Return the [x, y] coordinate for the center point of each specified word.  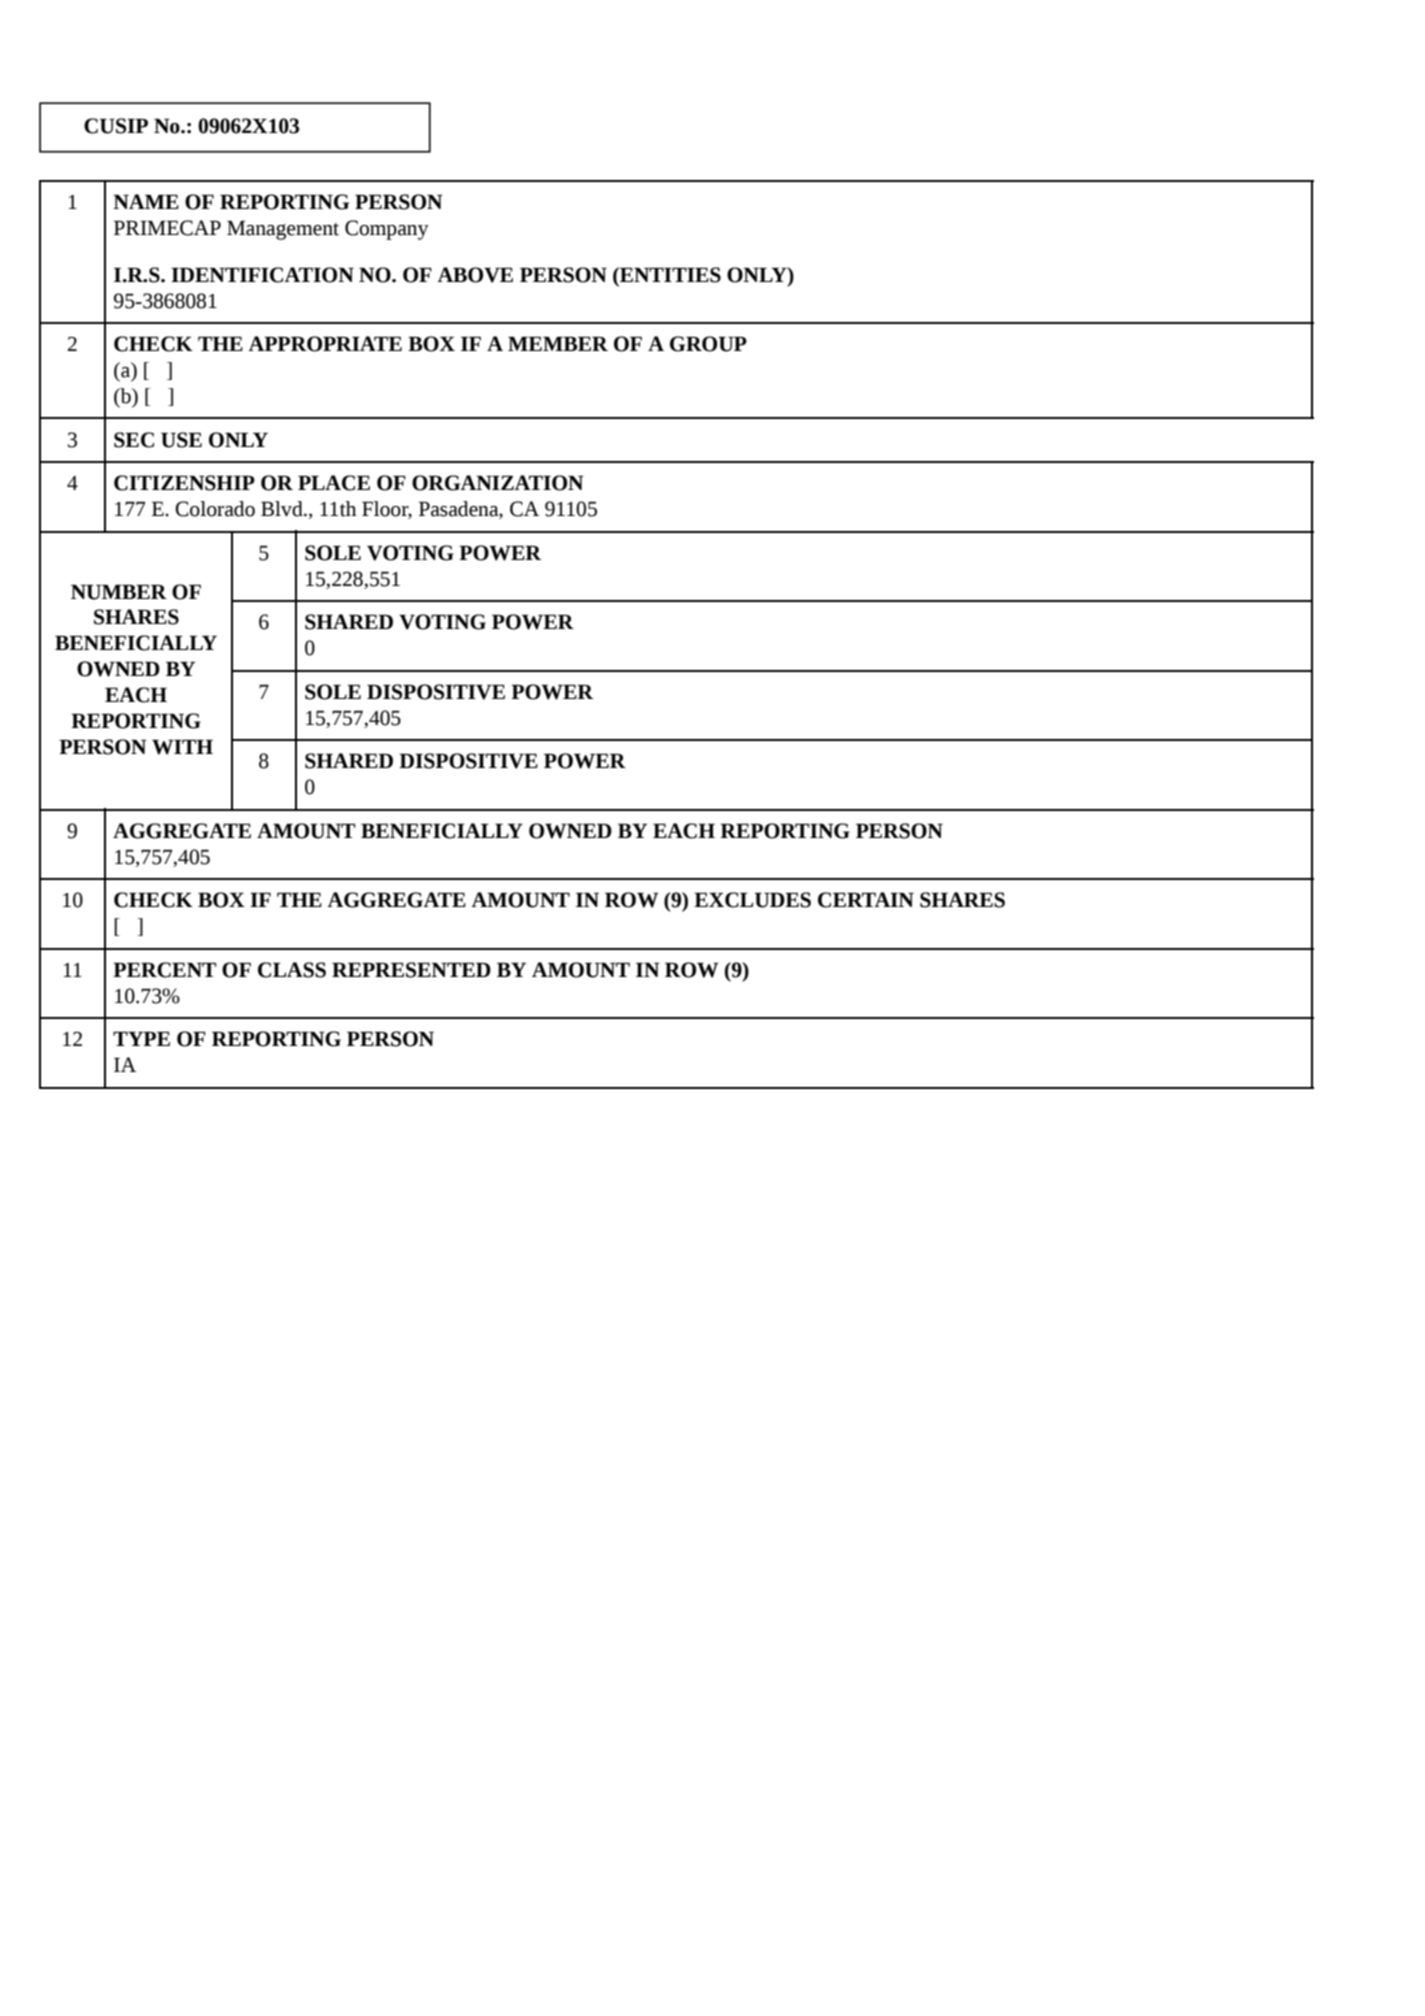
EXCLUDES [752, 900]
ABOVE [475, 275]
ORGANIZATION [498, 483]
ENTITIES [669, 275]
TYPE [141, 1039]
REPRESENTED [411, 970]
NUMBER [119, 592]
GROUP [708, 344]
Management [283, 230]
